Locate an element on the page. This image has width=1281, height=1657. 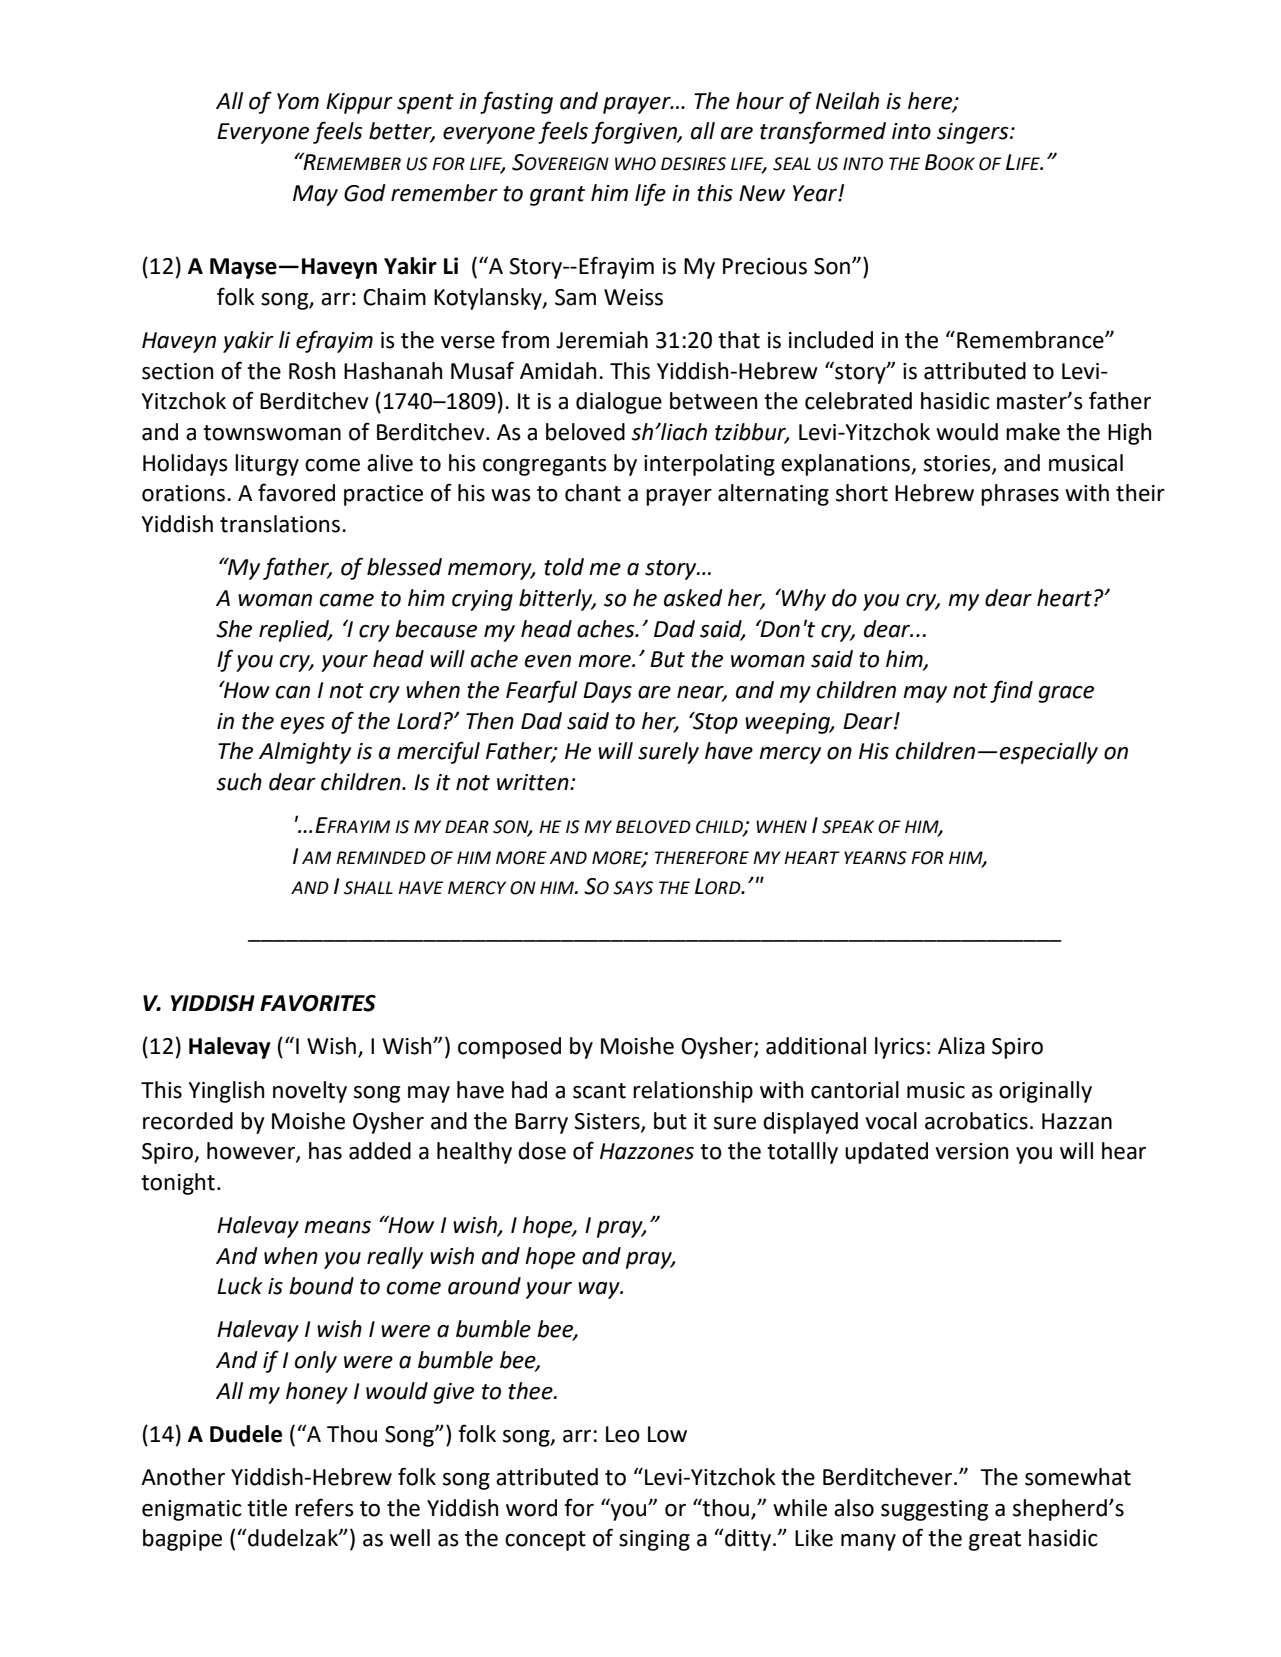
WHO is located at coordinates (635, 164).
